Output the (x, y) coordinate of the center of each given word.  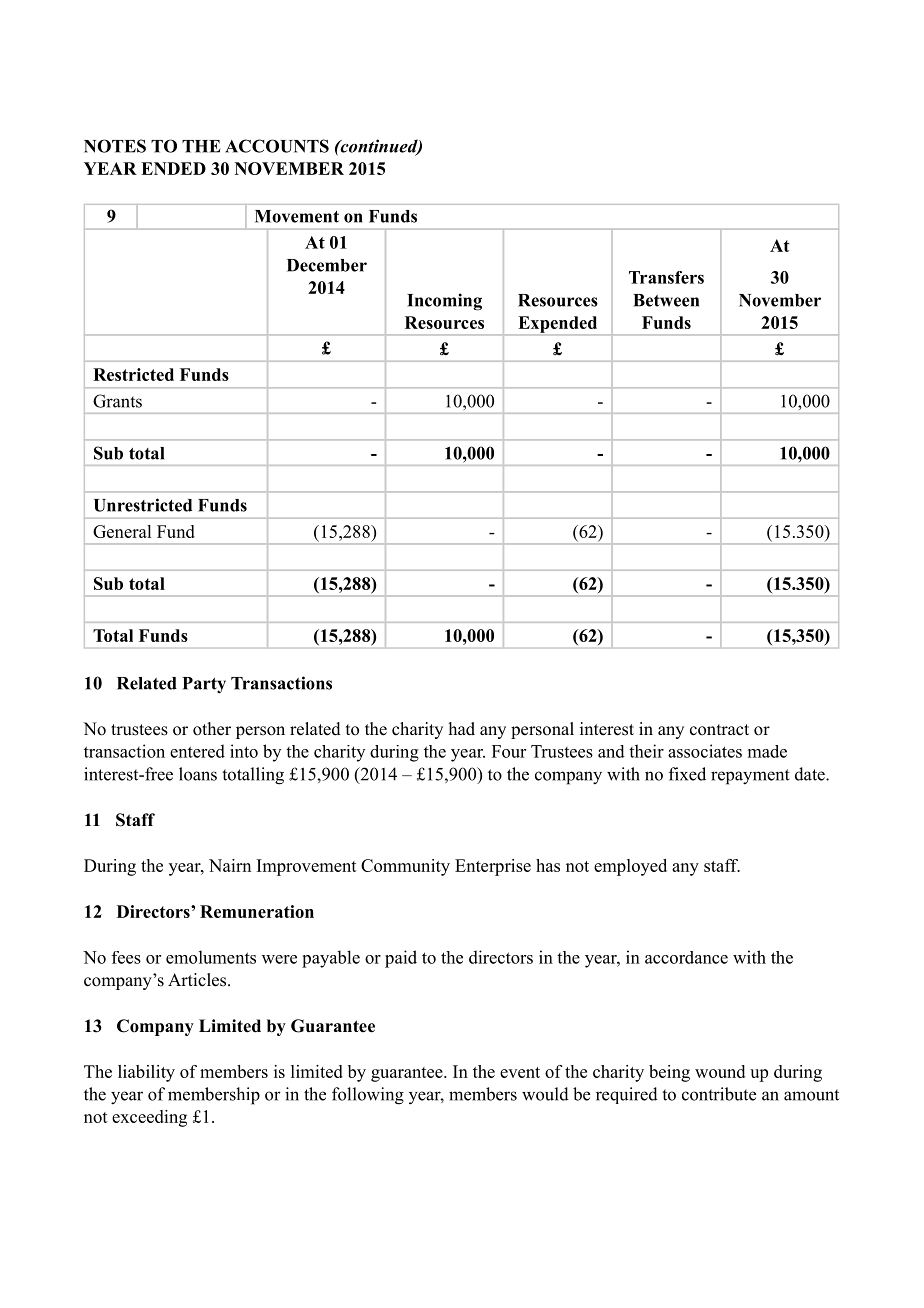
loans (198, 774)
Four (509, 751)
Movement (297, 216)
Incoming (444, 302)
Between (666, 300)
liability (146, 1073)
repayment (750, 777)
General (122, 531)
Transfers (666, 277)
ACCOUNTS (277, 146)
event (520, 1072)
